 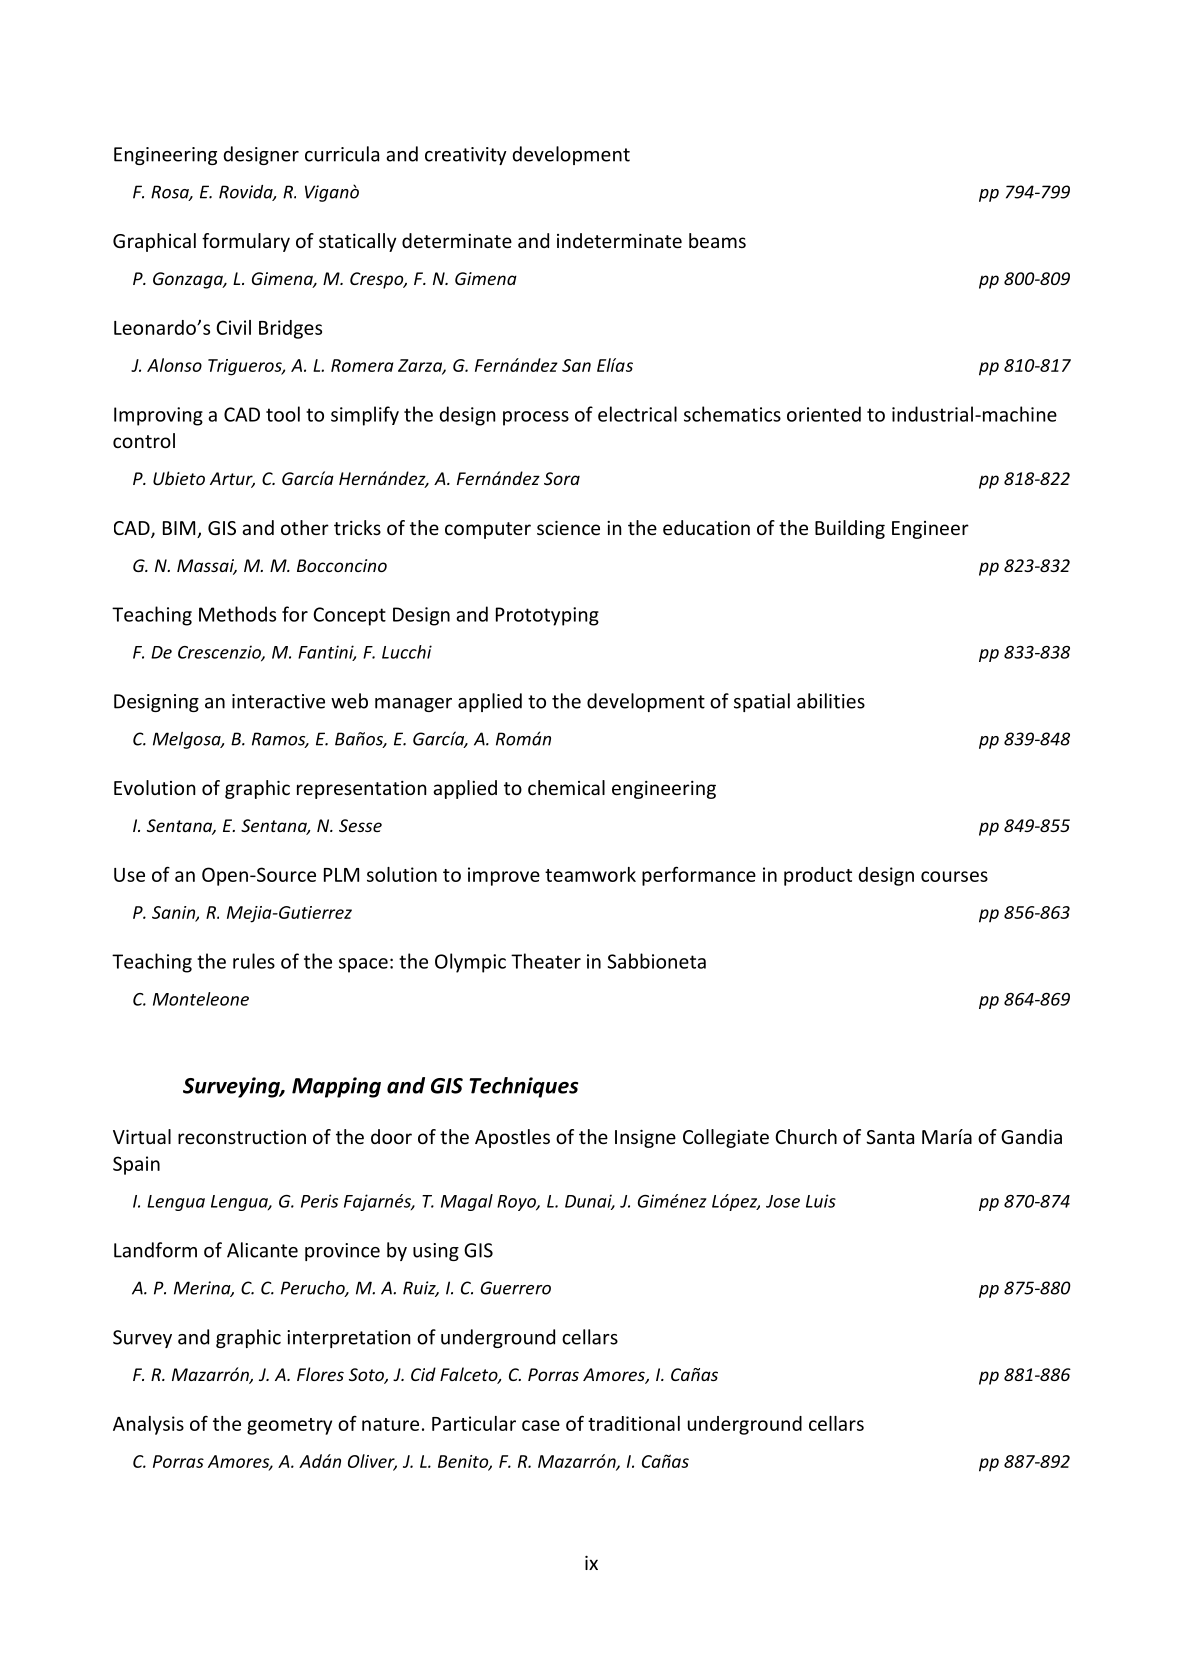 I want to click on reconstruction, so click(x=242, y=1137).
